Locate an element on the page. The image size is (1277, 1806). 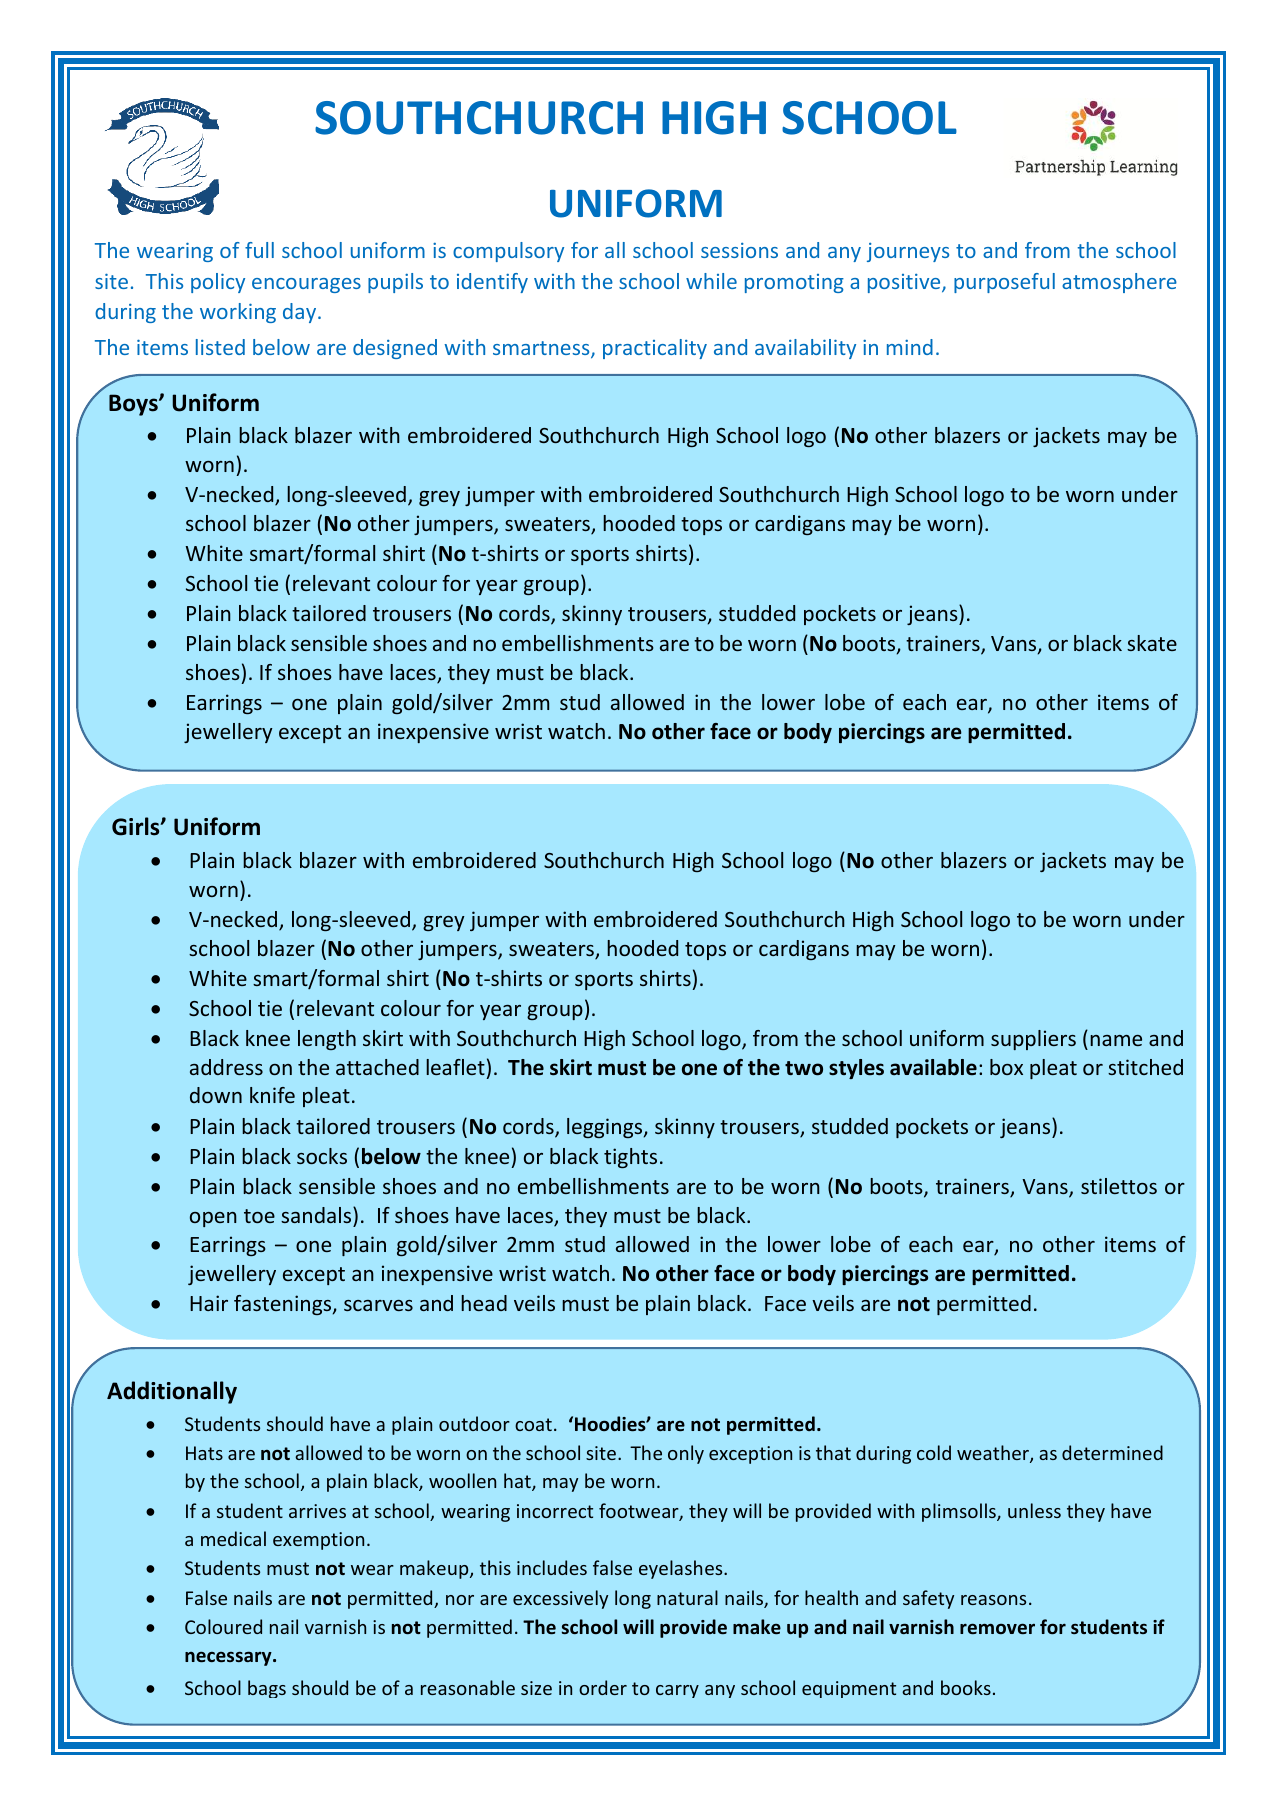
toe is located at coordinates (259, 1216).
